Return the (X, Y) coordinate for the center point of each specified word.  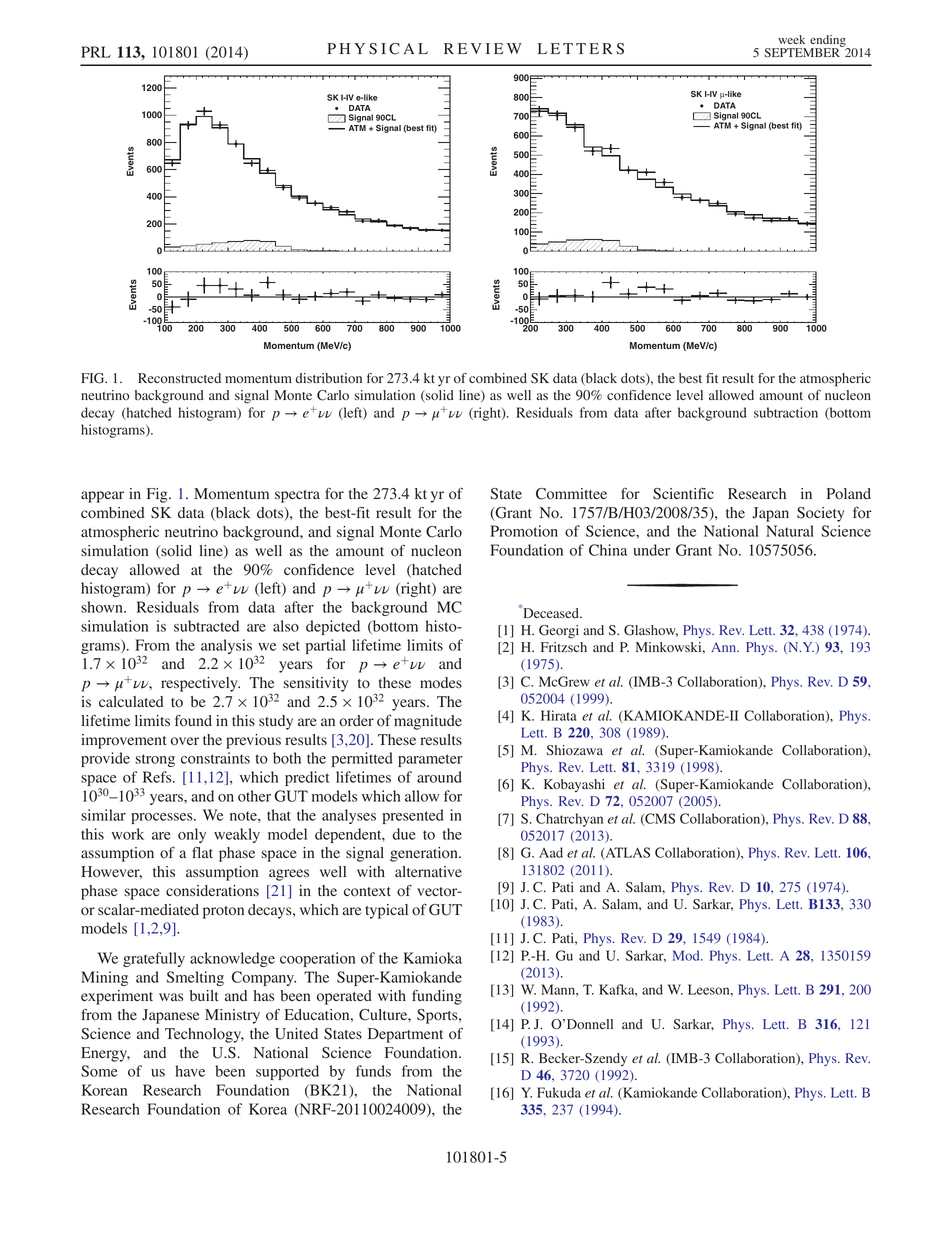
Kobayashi (574, 785)
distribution (329, 378)
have (190, 1071)
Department (405, 1035)
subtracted (206, 626)
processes (163, 818)
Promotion (524, 531)
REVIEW (483, 48)
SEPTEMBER (803, 52)
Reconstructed (179, 378)
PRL (96, 52)
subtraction (786, 412)
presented (413, 816)
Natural (790, 531)
